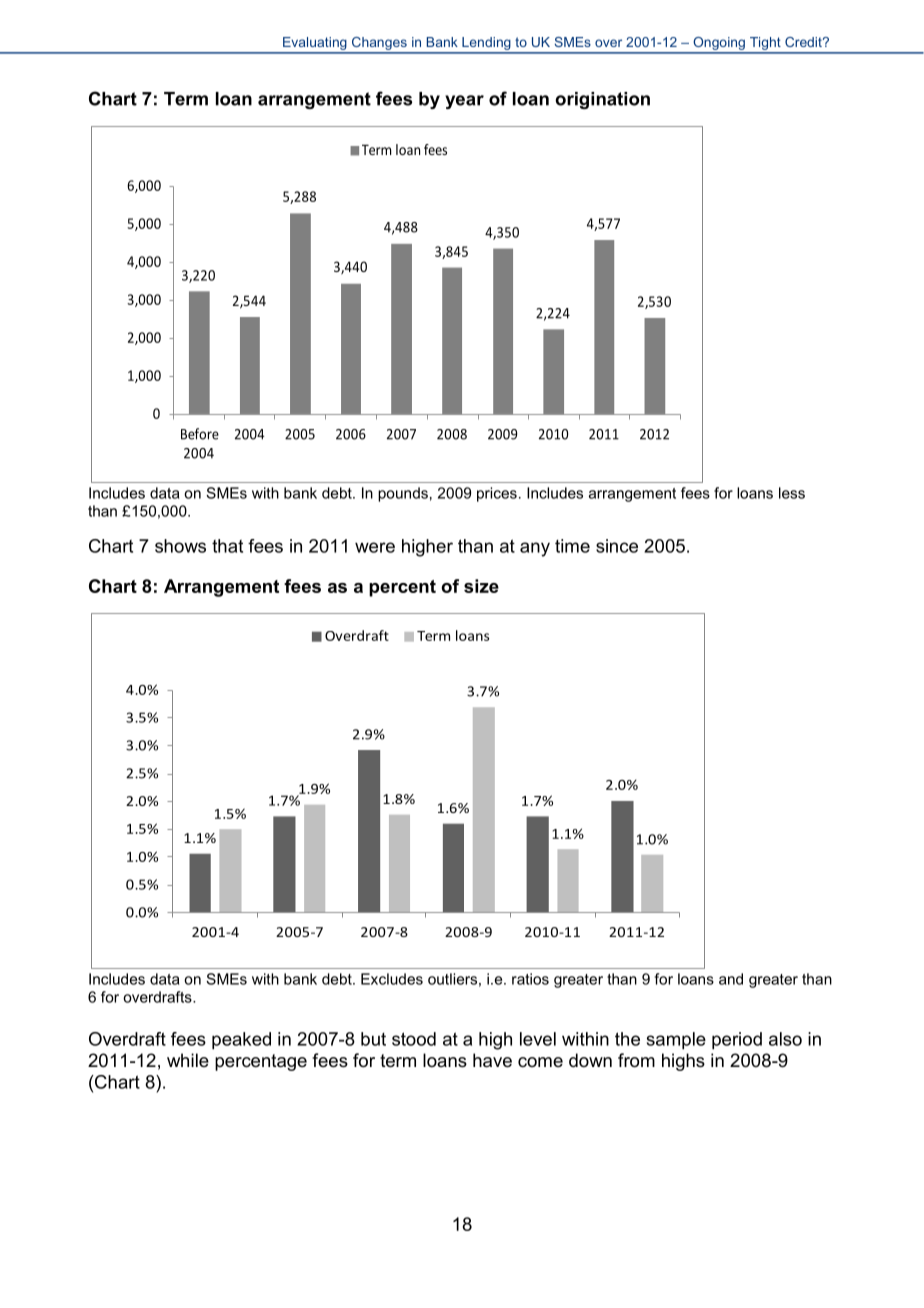 This document has height=1308, width=924. I want to click on that, so click(227, 546).
